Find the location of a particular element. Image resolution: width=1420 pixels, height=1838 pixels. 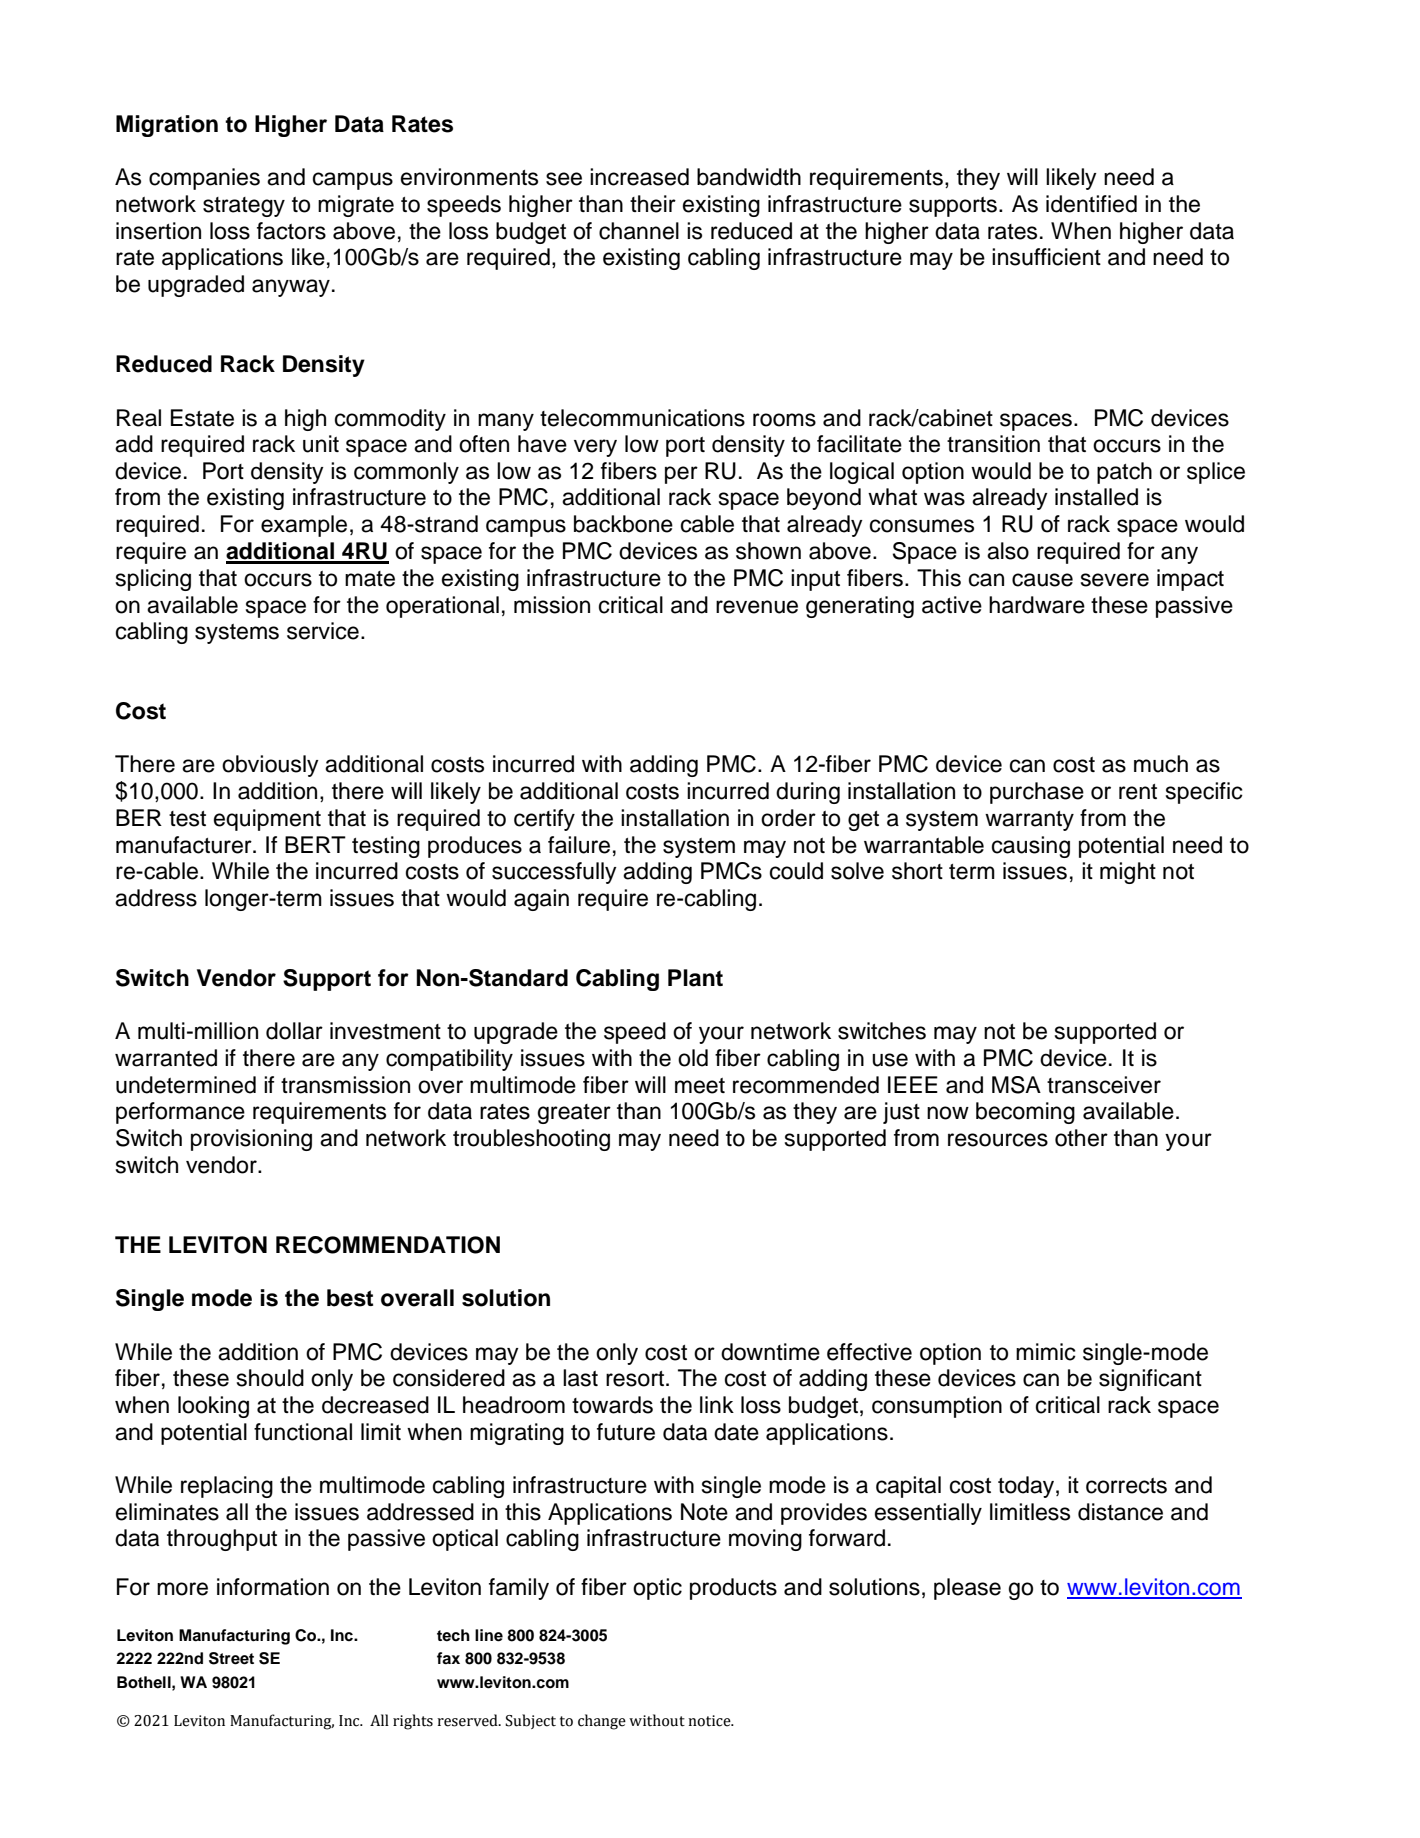

might is located at coordinates (1128, 873).
